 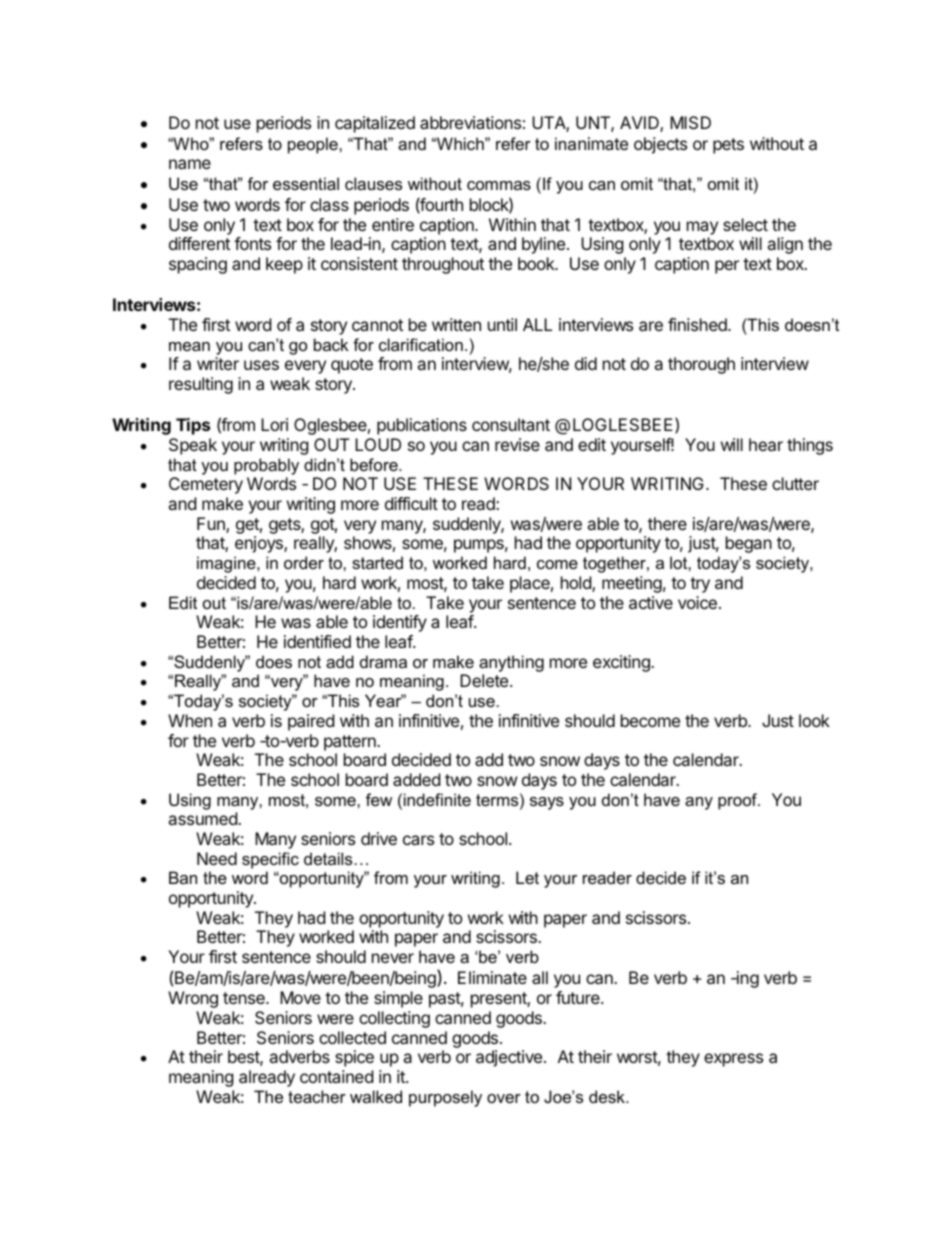 I want to click on voice, so click(x=697, y=602).
